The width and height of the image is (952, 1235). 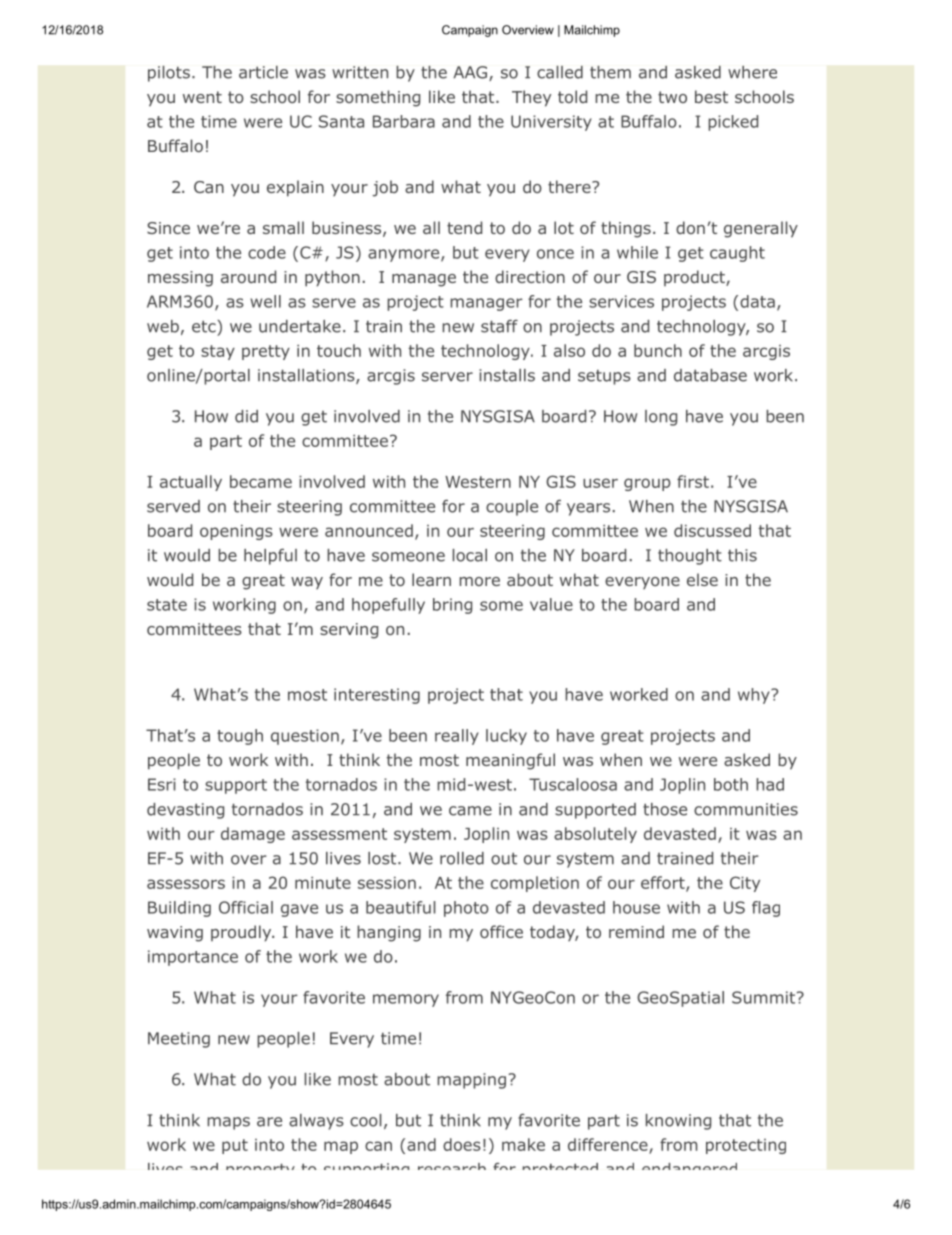 What do you see at coordinates (228, 1123) in the image?
I see `maps` at bounding box center [228, 1123].
